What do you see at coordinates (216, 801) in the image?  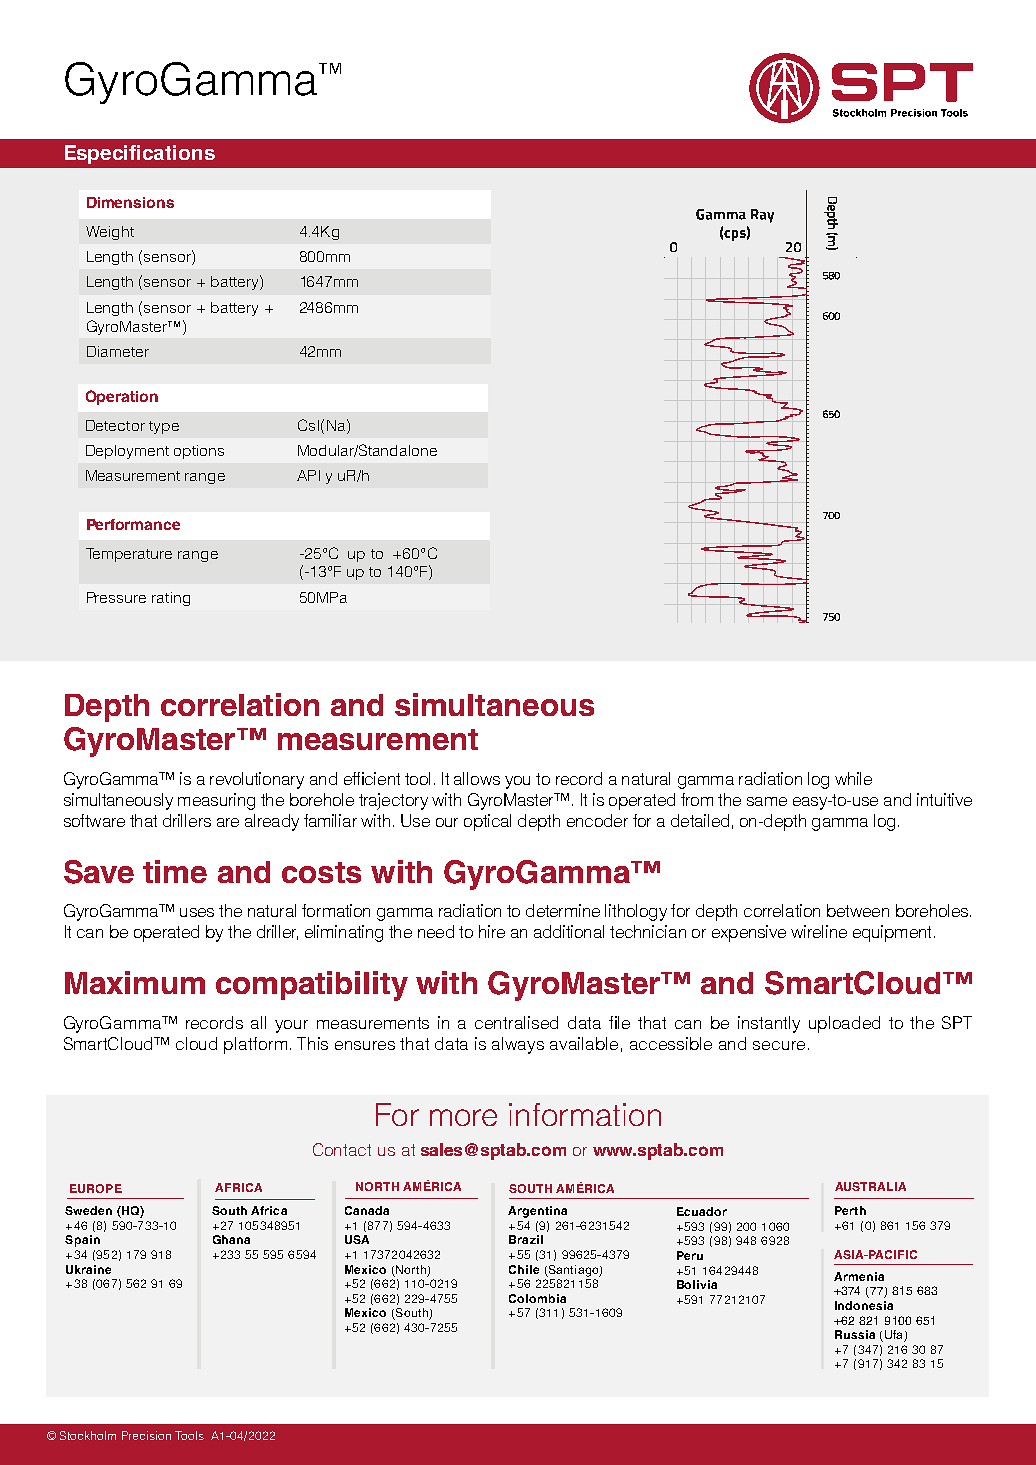 I see `measuring` at bounding box center [216, 801].
